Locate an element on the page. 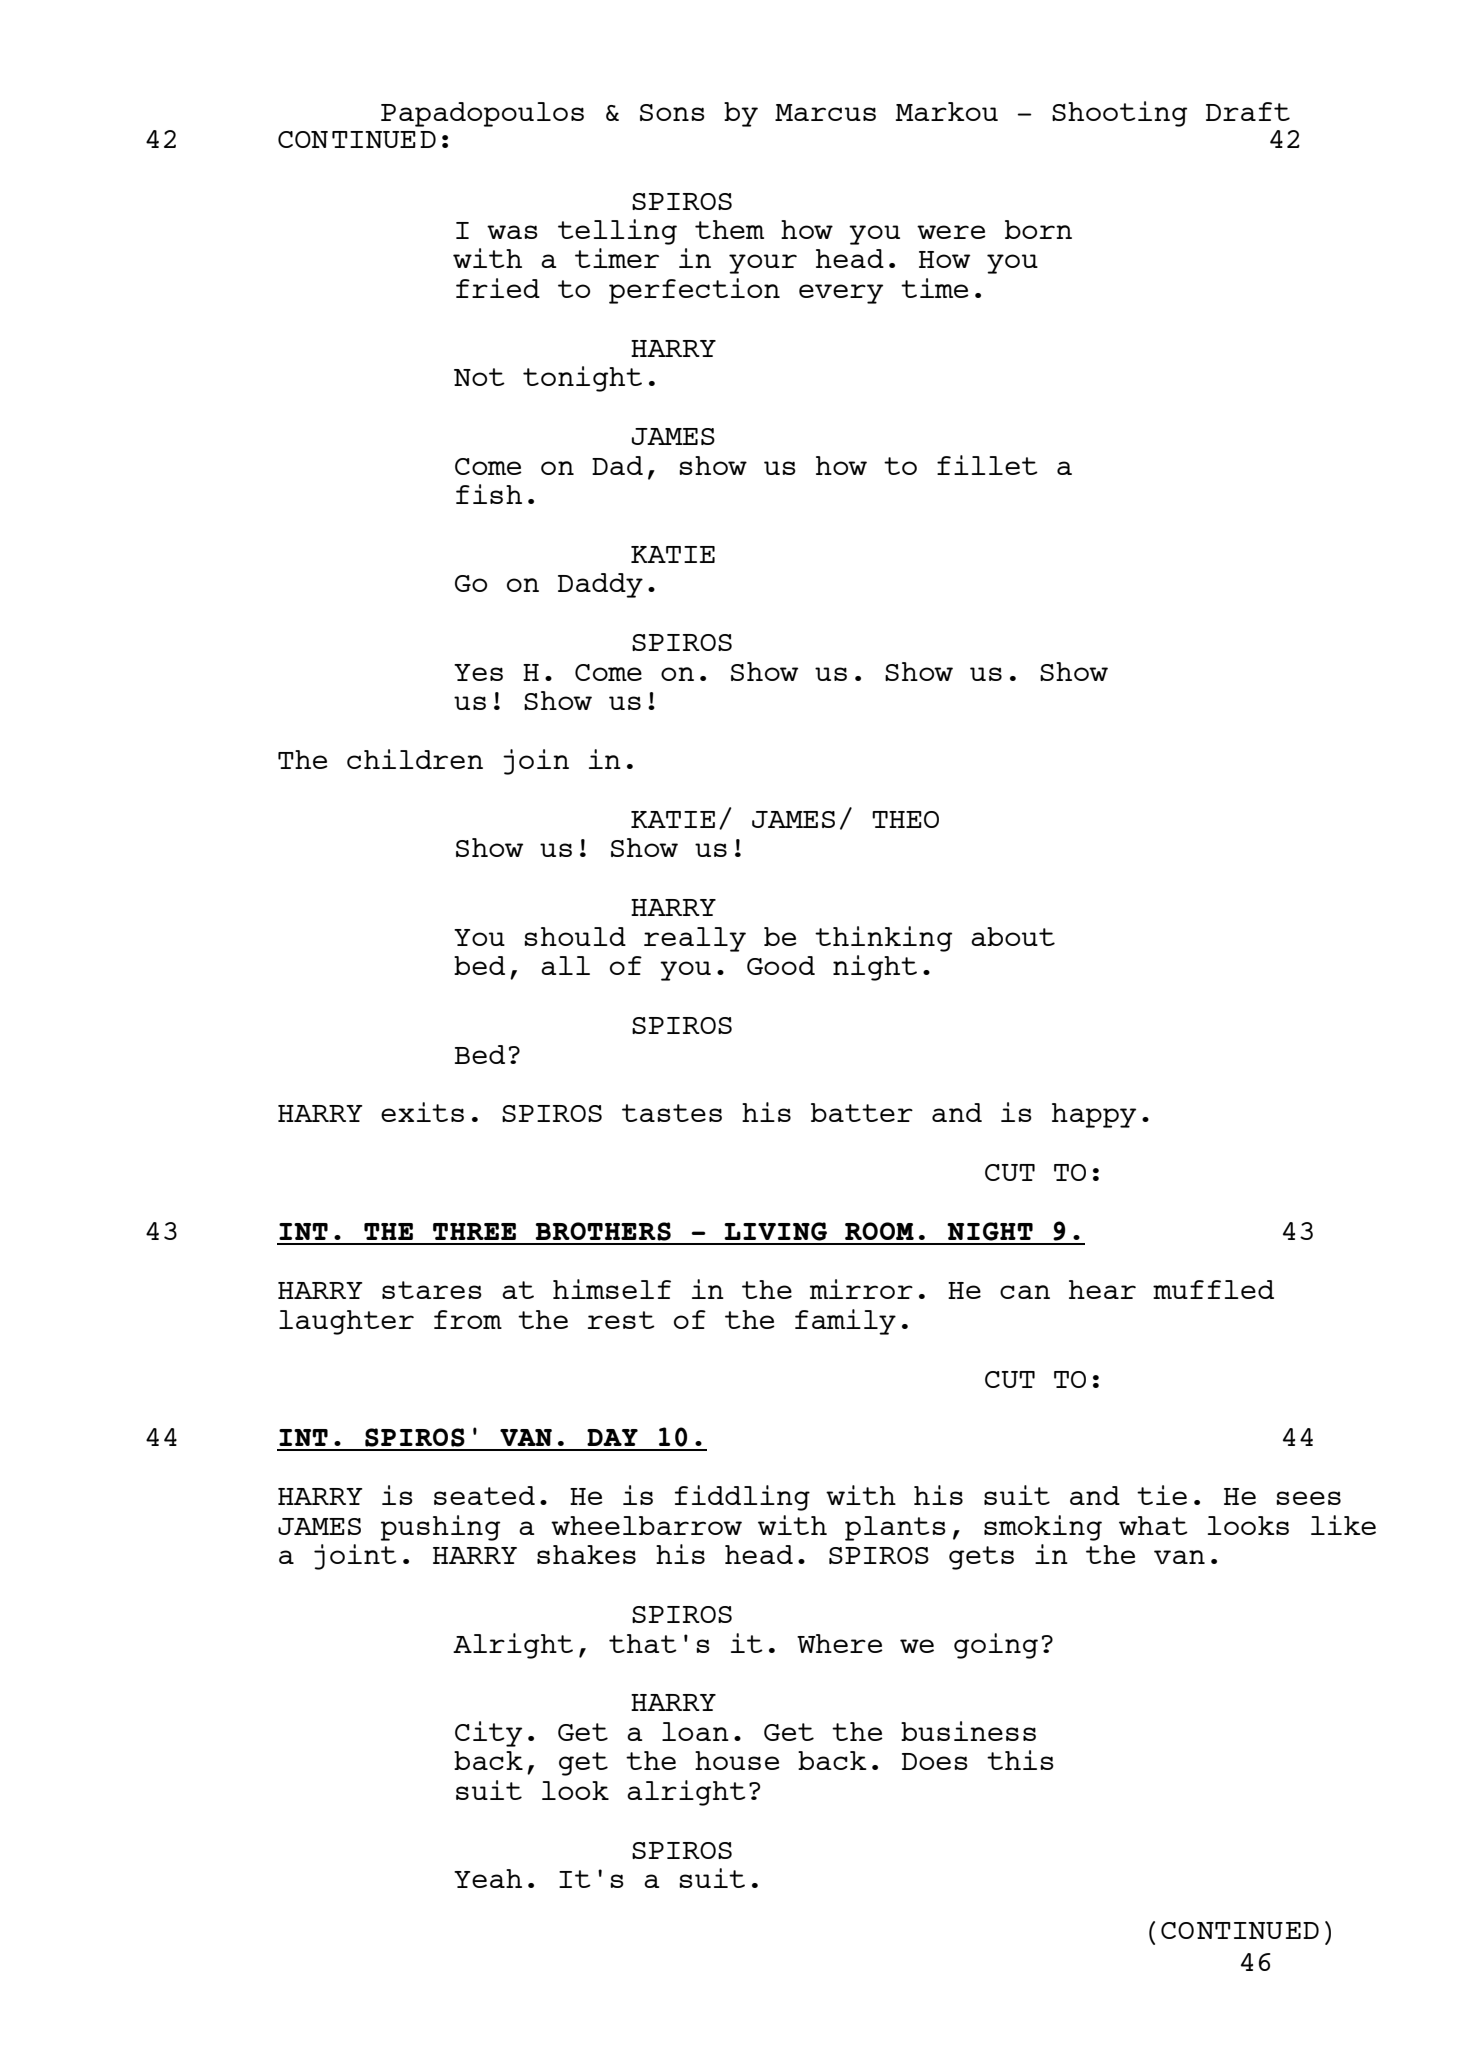 Image resolution: width=1461 pixels, height=2066 pixels. about is located at coordinates (1013, 936).
